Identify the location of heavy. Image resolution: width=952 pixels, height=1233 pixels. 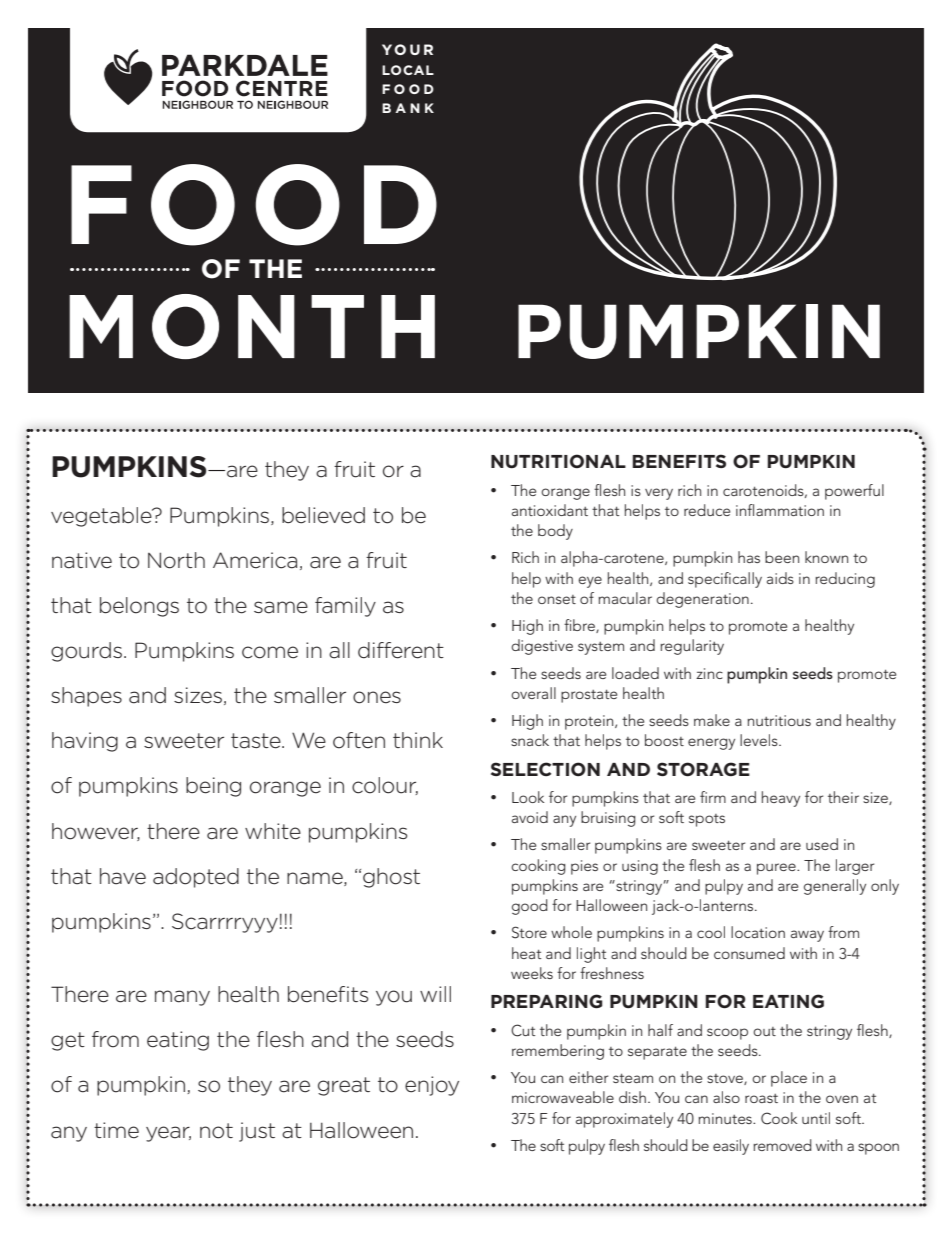
(781, 799).
